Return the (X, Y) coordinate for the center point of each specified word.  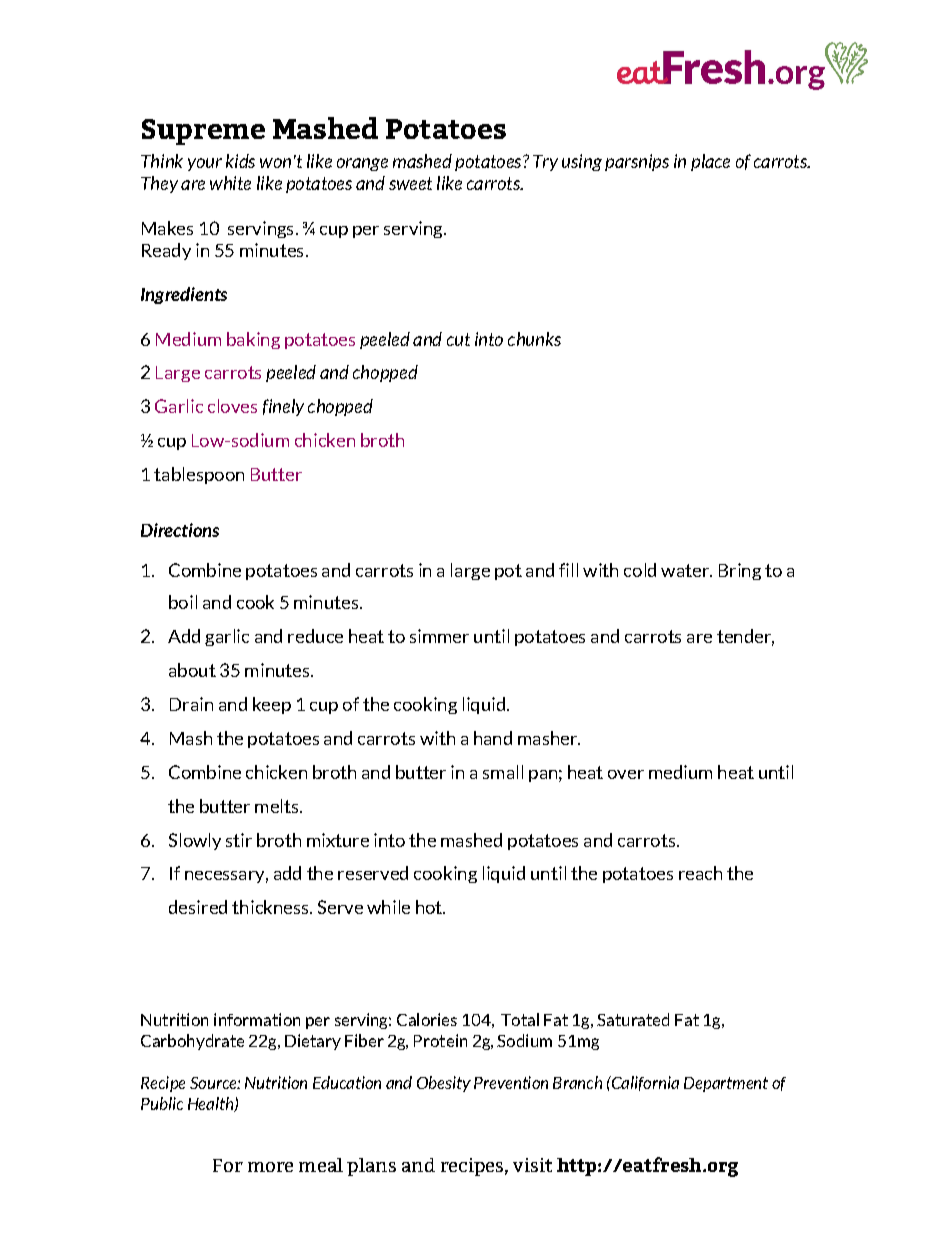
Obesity (444, 1084)
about (192, 670)
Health (212, 1104)
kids (240, 161)
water (686, 570)
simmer (439, 636)
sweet (410, 183)
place (710, 162)
